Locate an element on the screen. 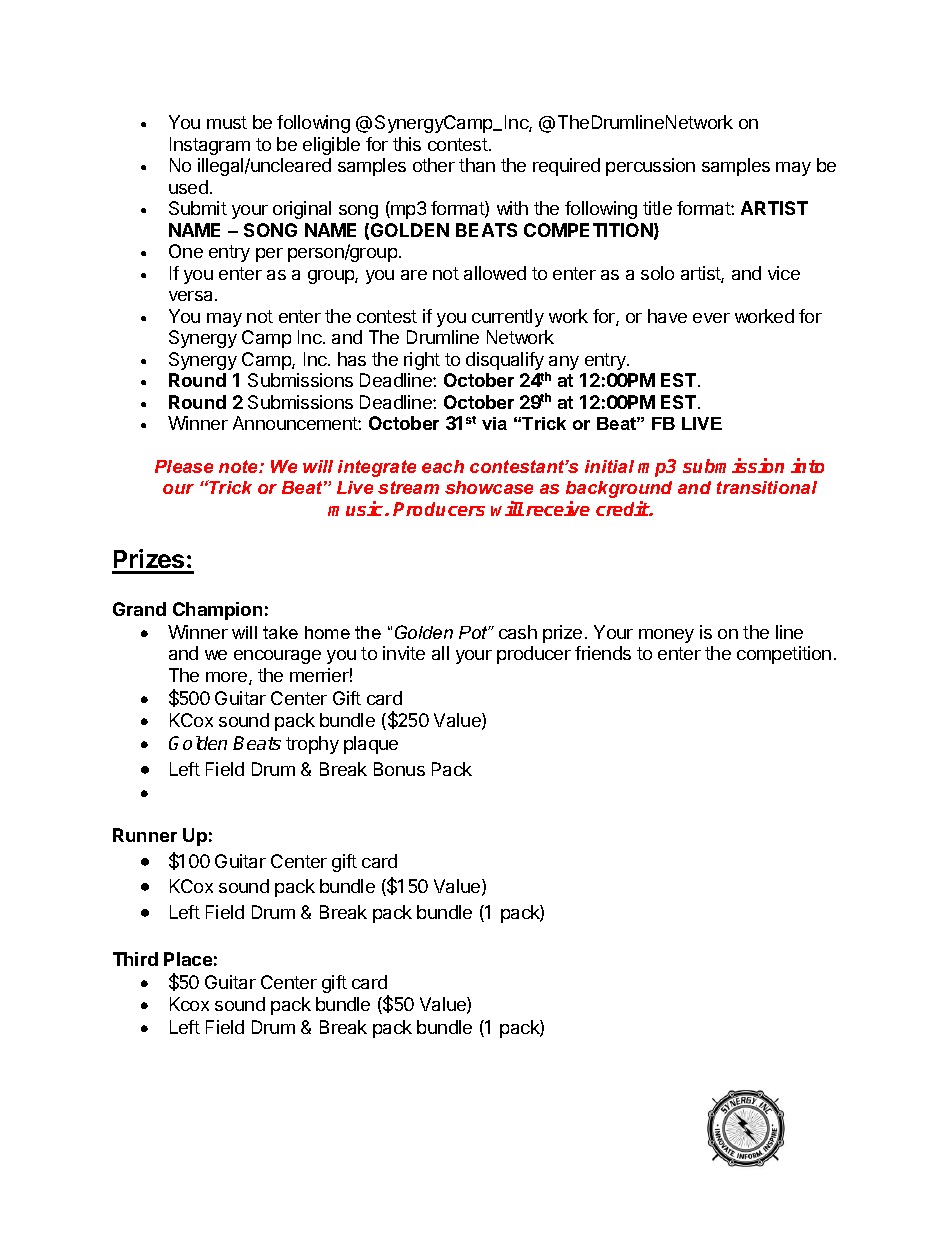 The height and width of the screenshot is (1233, 952). invite is located at coordinates (404, 653).
